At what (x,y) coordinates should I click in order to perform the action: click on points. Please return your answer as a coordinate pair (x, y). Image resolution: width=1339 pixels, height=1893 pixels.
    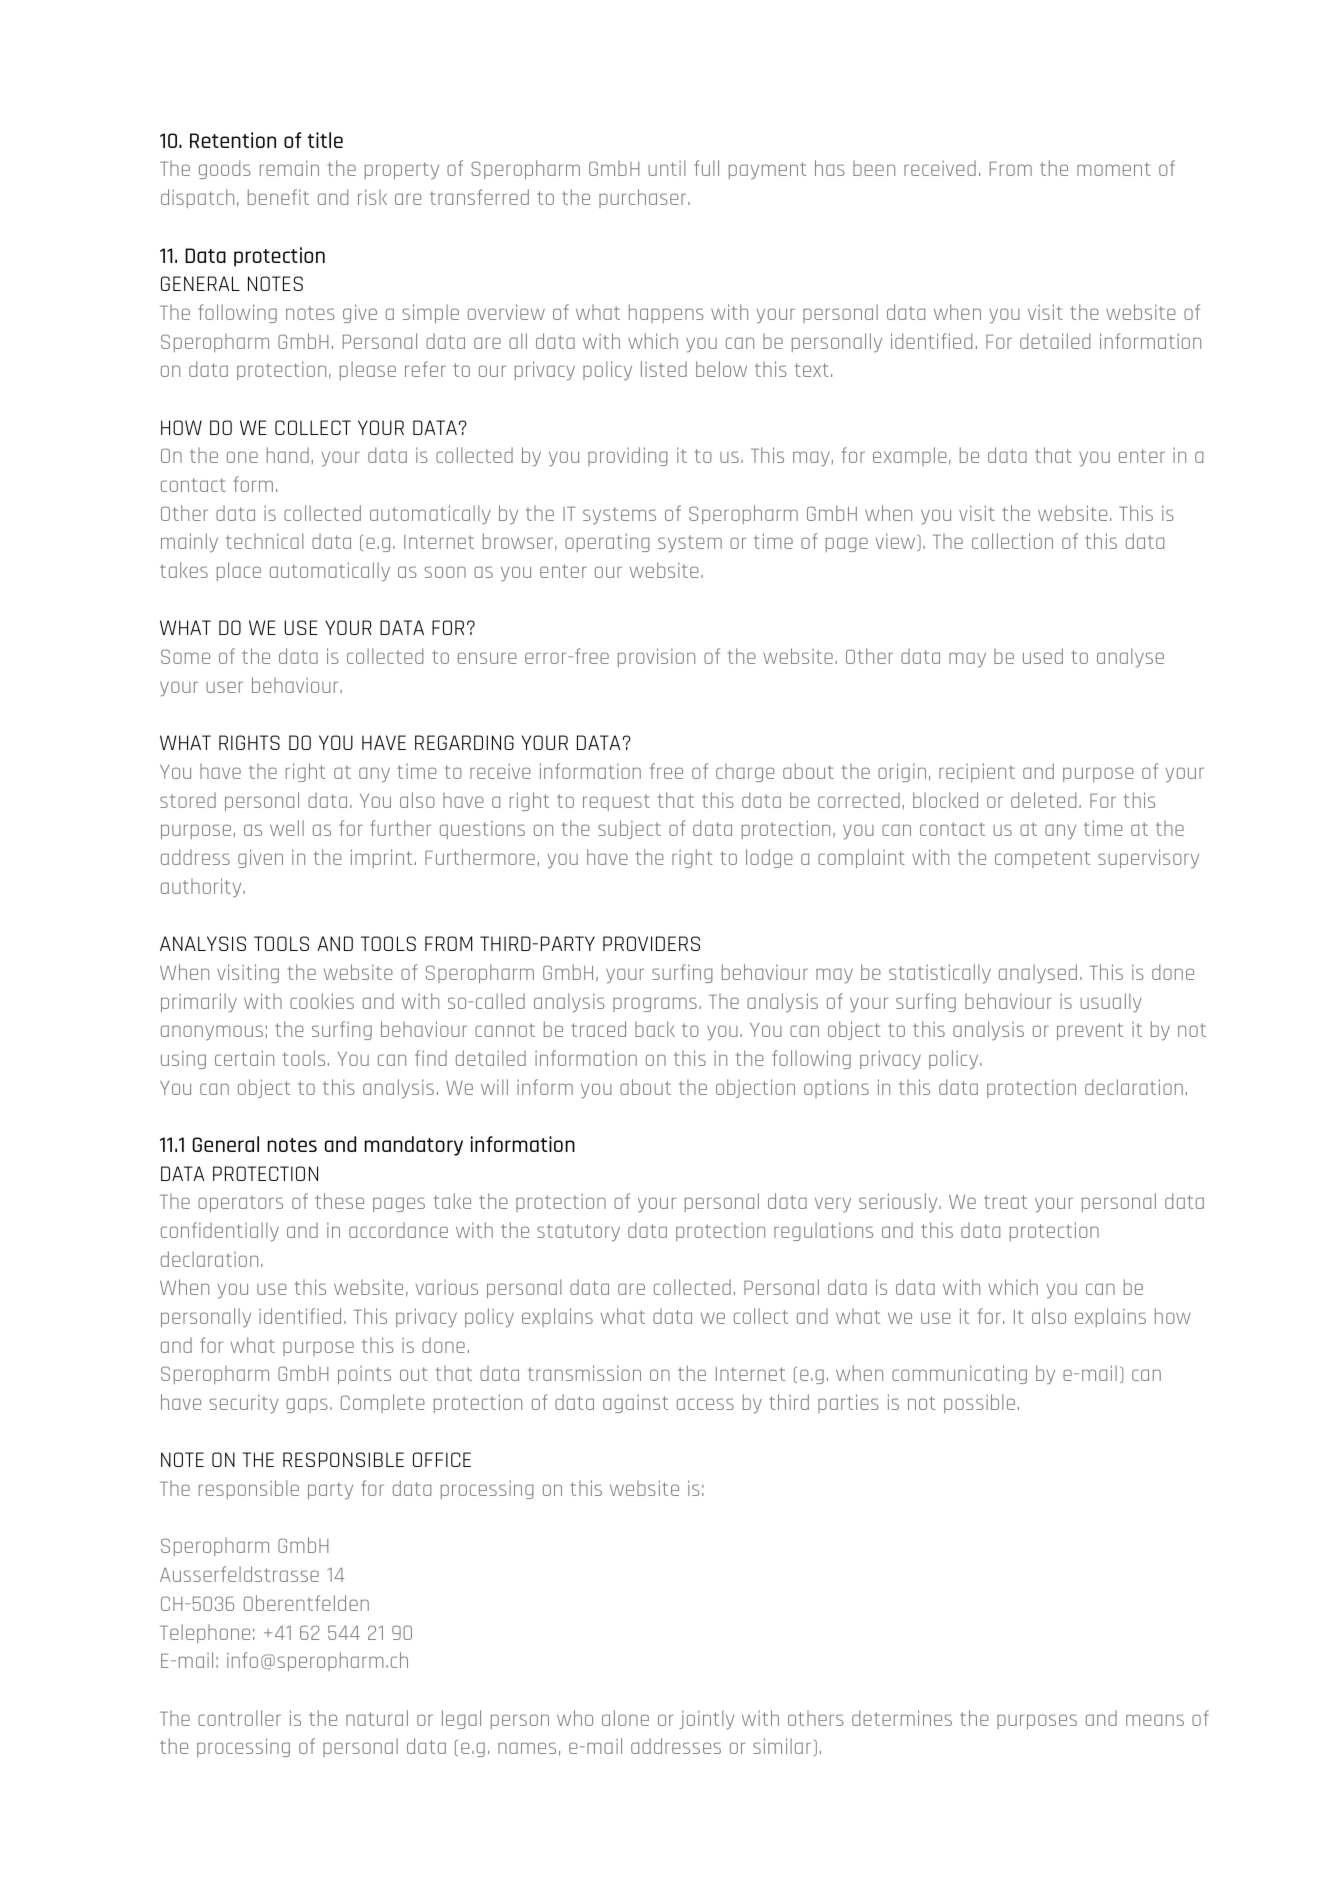
    Looking at the image, I should click on (364, 1374).
